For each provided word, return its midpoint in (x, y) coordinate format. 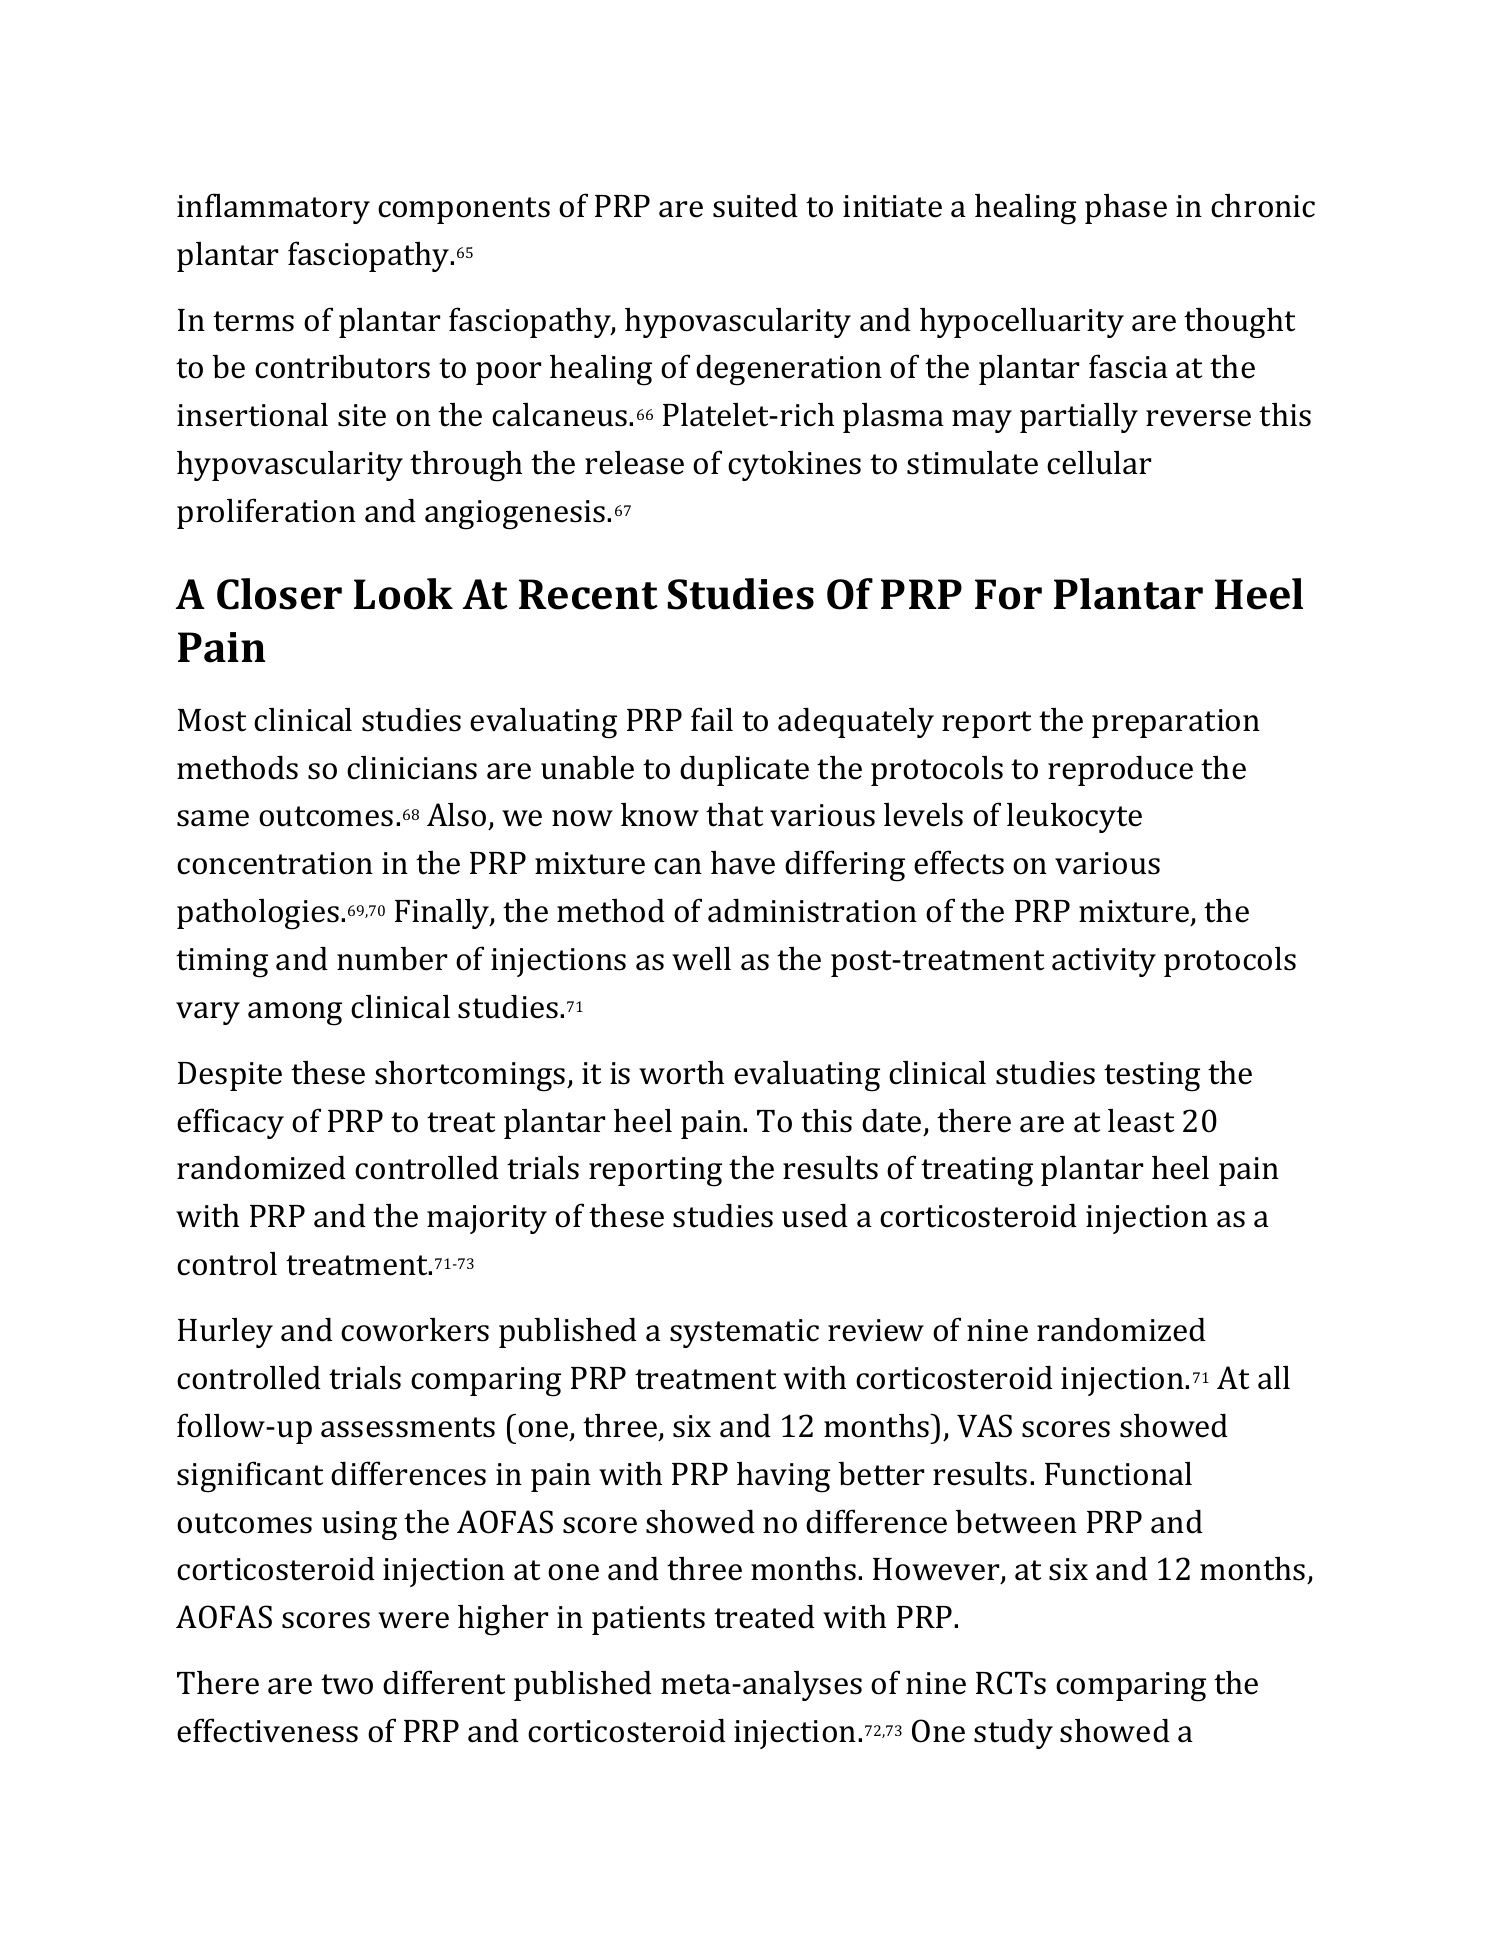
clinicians (412, 768)
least (1141, 1121)
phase (1126, 209)
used (815, 1216)
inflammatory (273, 208)
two (347, 1684)
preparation (1176, 723)
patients (648, 1620)
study (1013, 1734)
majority (487, 1219)
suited (755, 206)
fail (712, 719)
